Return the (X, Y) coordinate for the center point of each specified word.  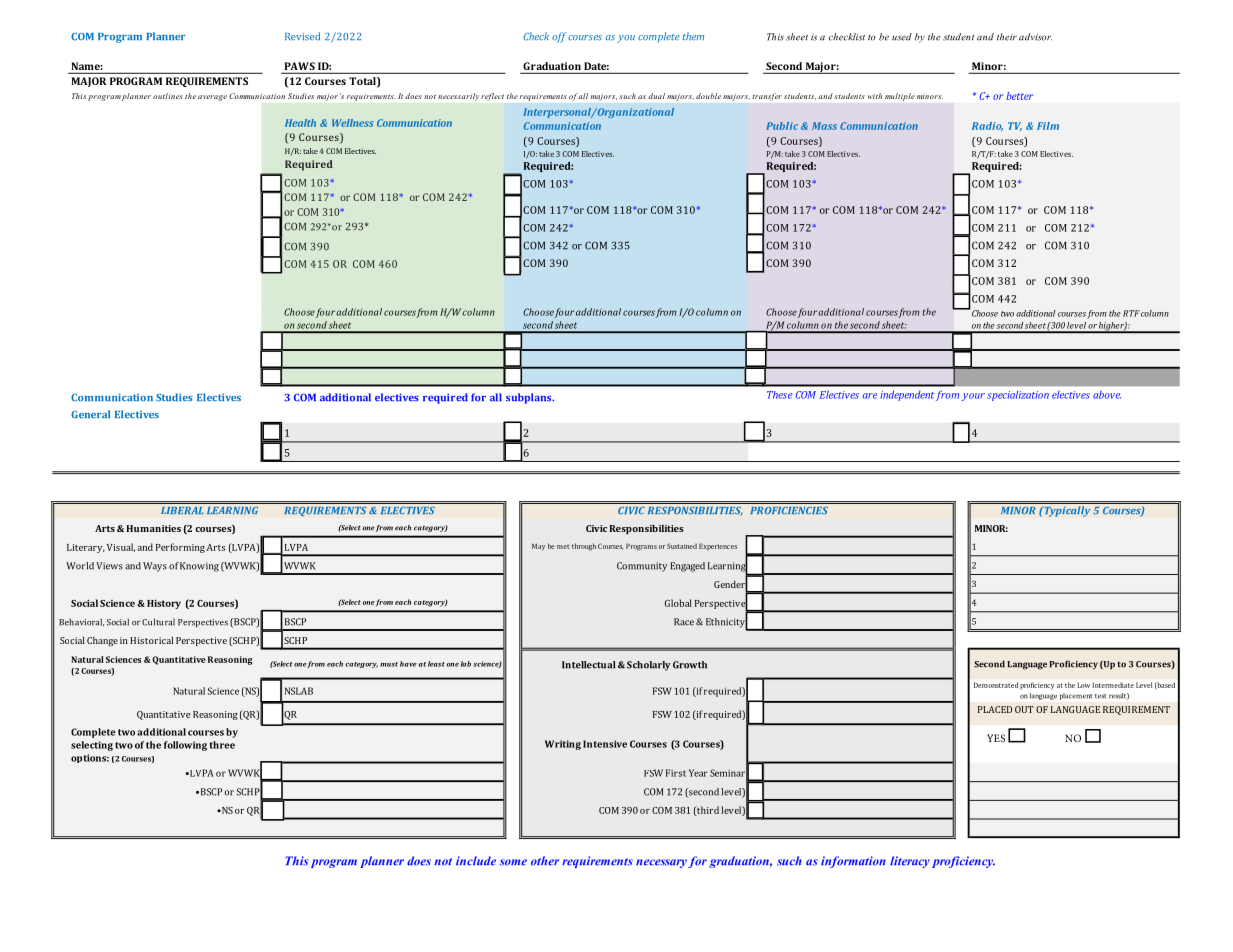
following (185, 746)
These (780, 395)
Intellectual (588, 665)
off (559, 37)
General (90, 414)
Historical (151, 640)
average (212, 98)
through (584, 547)
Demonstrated (996, 685)
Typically (1066, 511)
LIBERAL (182, 510)
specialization (1018, 395)
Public (782, 126)
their (1007, 37)
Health (300, 123)
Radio (987, 126)
